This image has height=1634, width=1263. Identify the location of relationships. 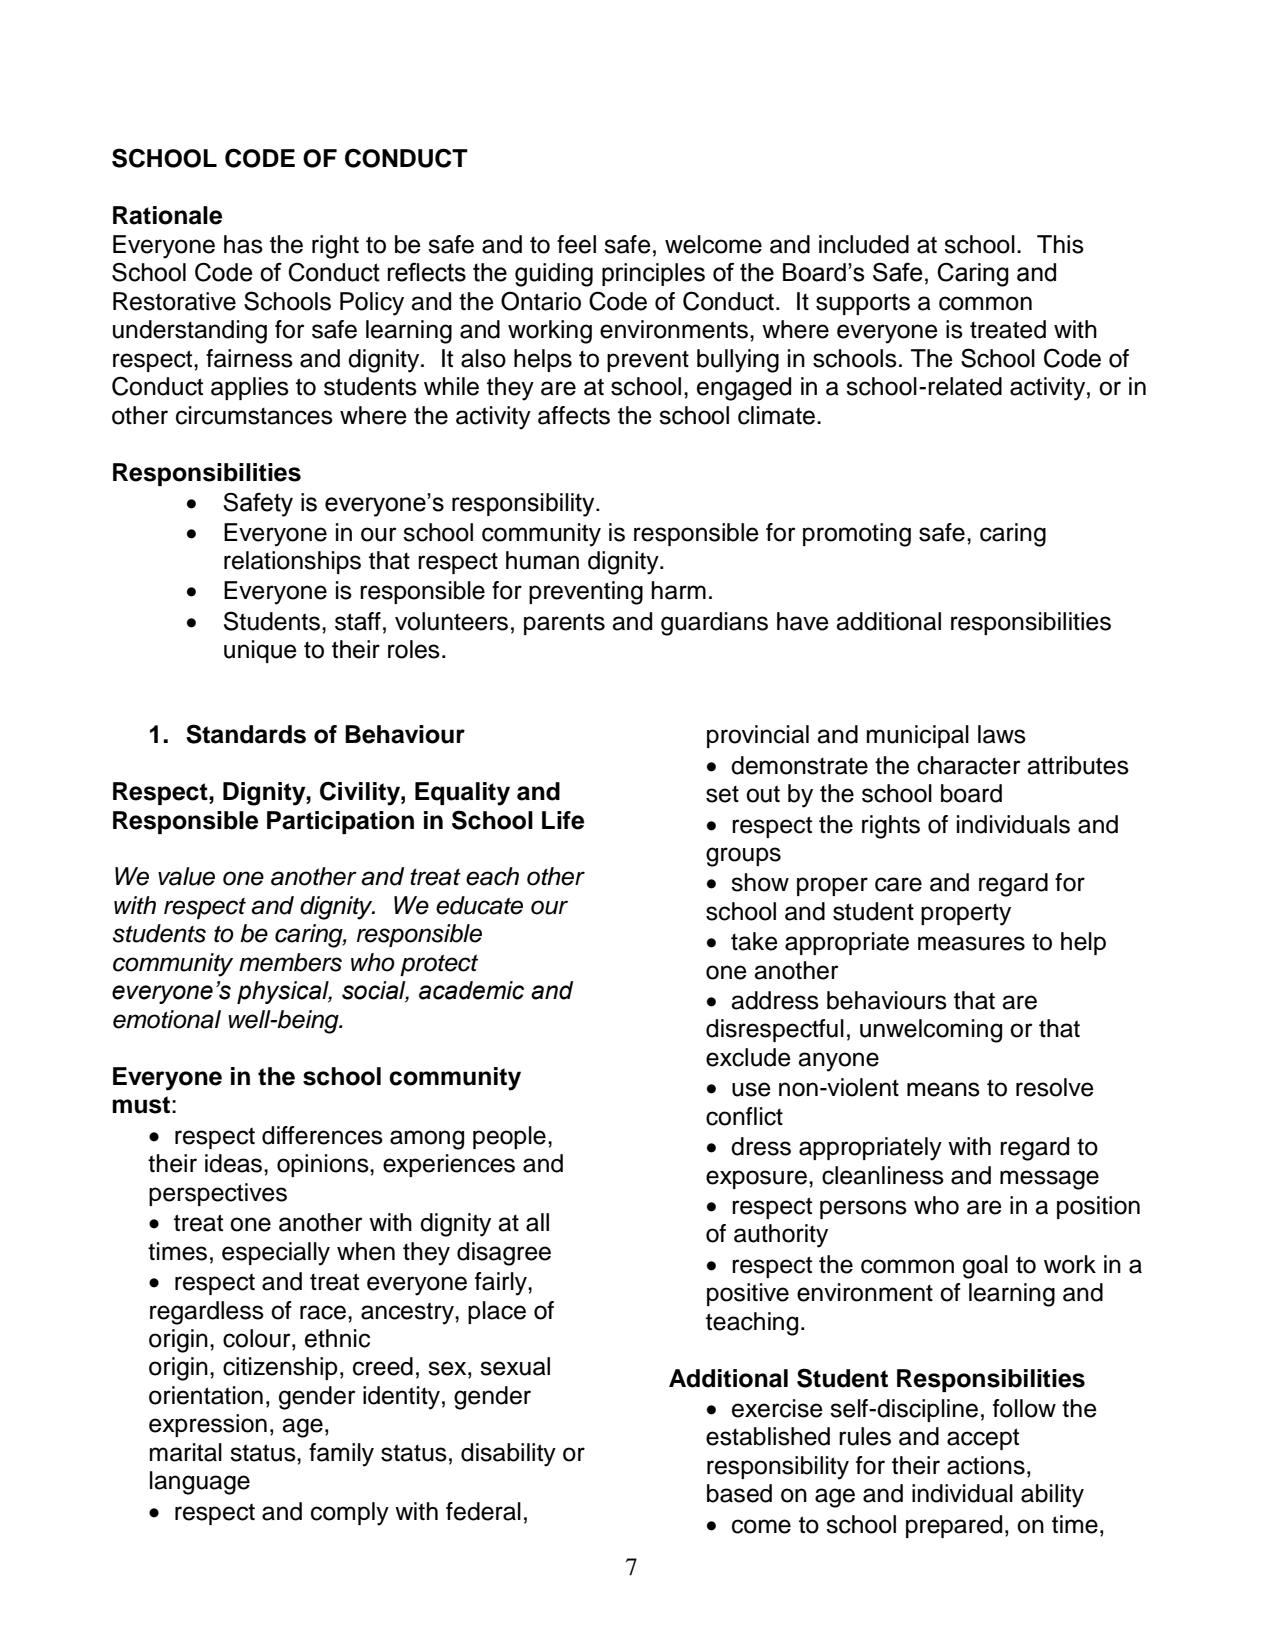
(292, 562).
